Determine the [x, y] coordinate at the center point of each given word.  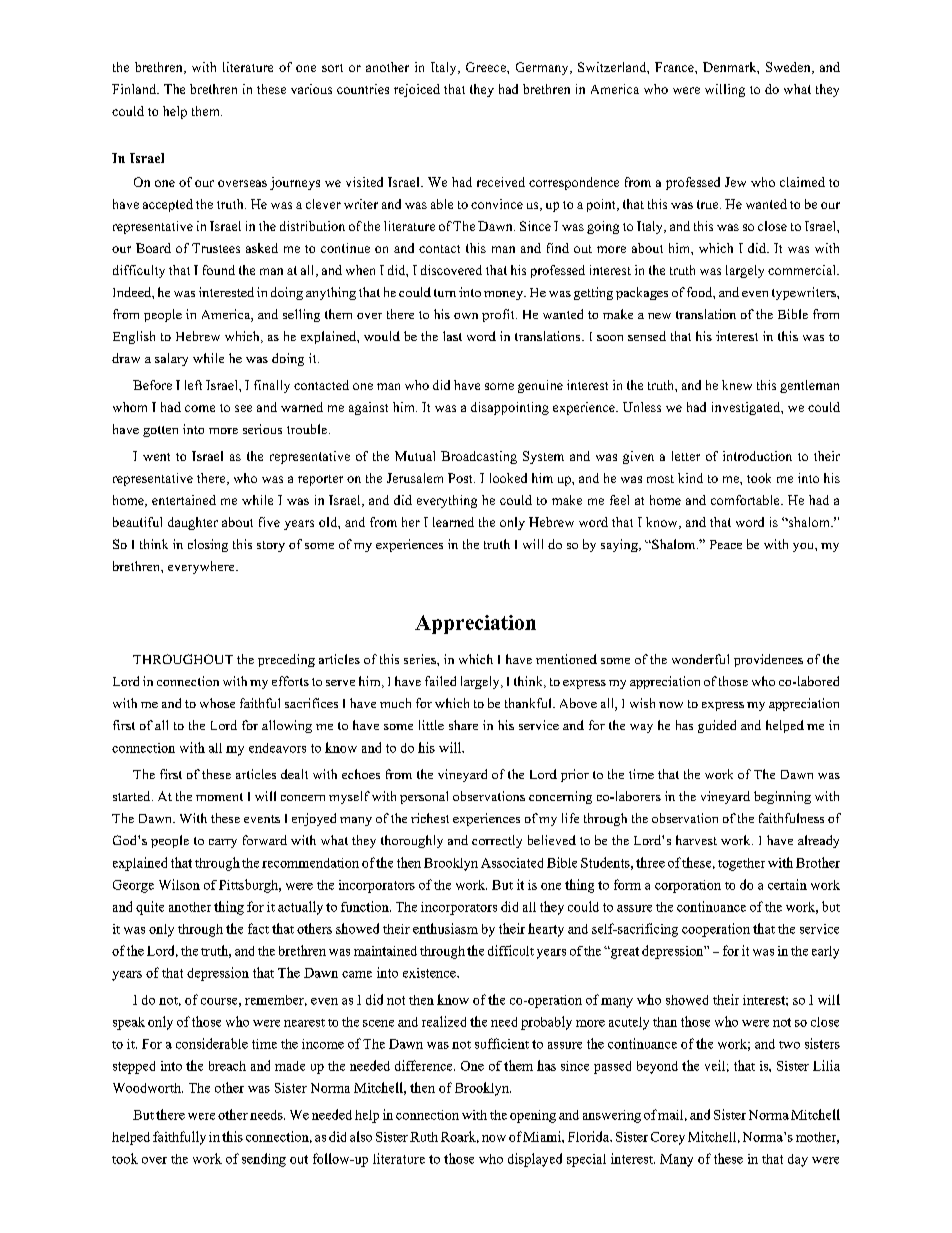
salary [171, 359]
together [741, 864]
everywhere [202, 567]
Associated [512, 863]
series [421, 659]
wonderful [700, 659]
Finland [135, 89]
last [452, 336]
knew [737, 385]
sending [264, 1160]
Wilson [179, 884]
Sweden [789, 68]
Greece [487, 67]
